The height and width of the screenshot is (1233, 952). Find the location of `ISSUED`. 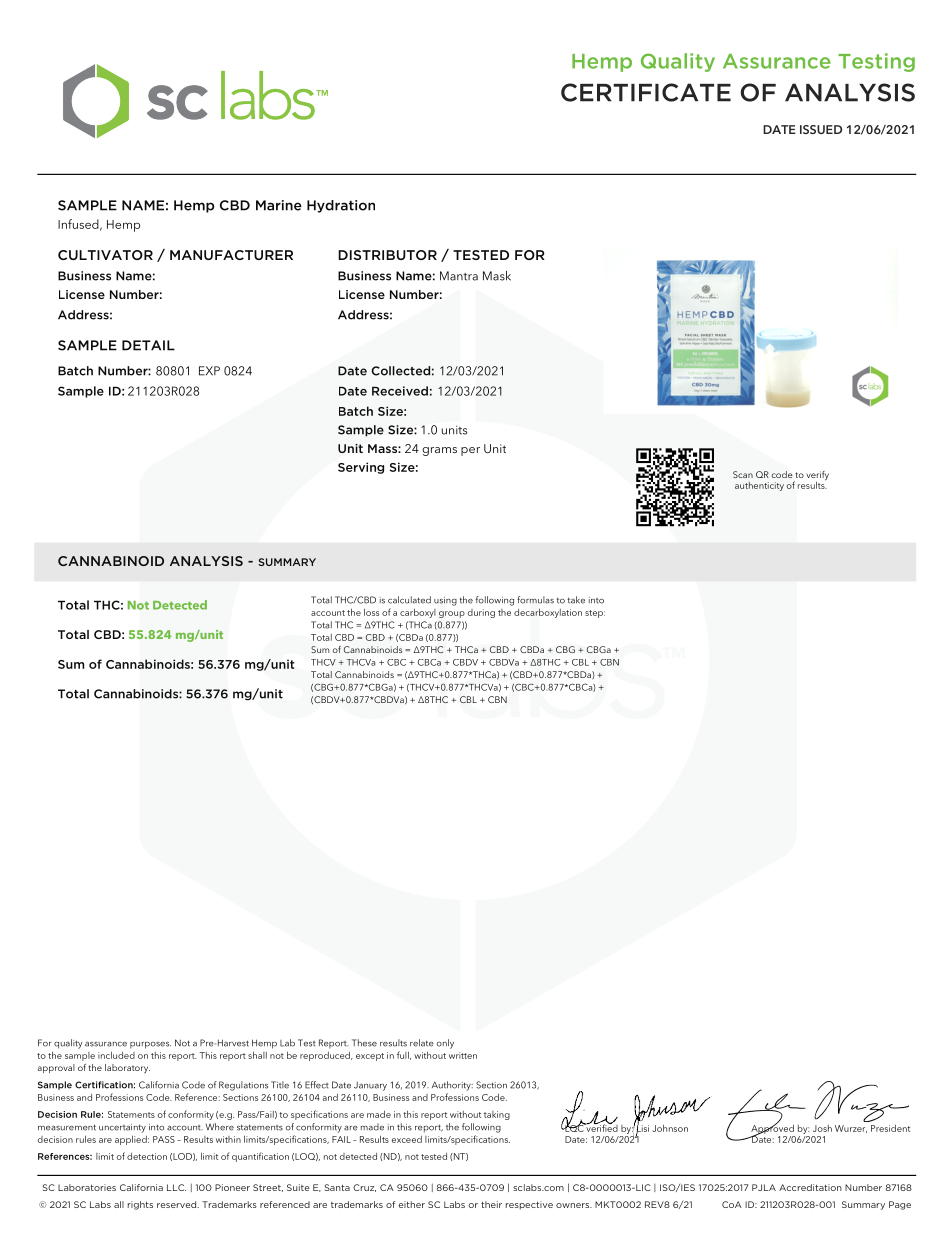

ISSUED is located at coordinates (821, 129).
